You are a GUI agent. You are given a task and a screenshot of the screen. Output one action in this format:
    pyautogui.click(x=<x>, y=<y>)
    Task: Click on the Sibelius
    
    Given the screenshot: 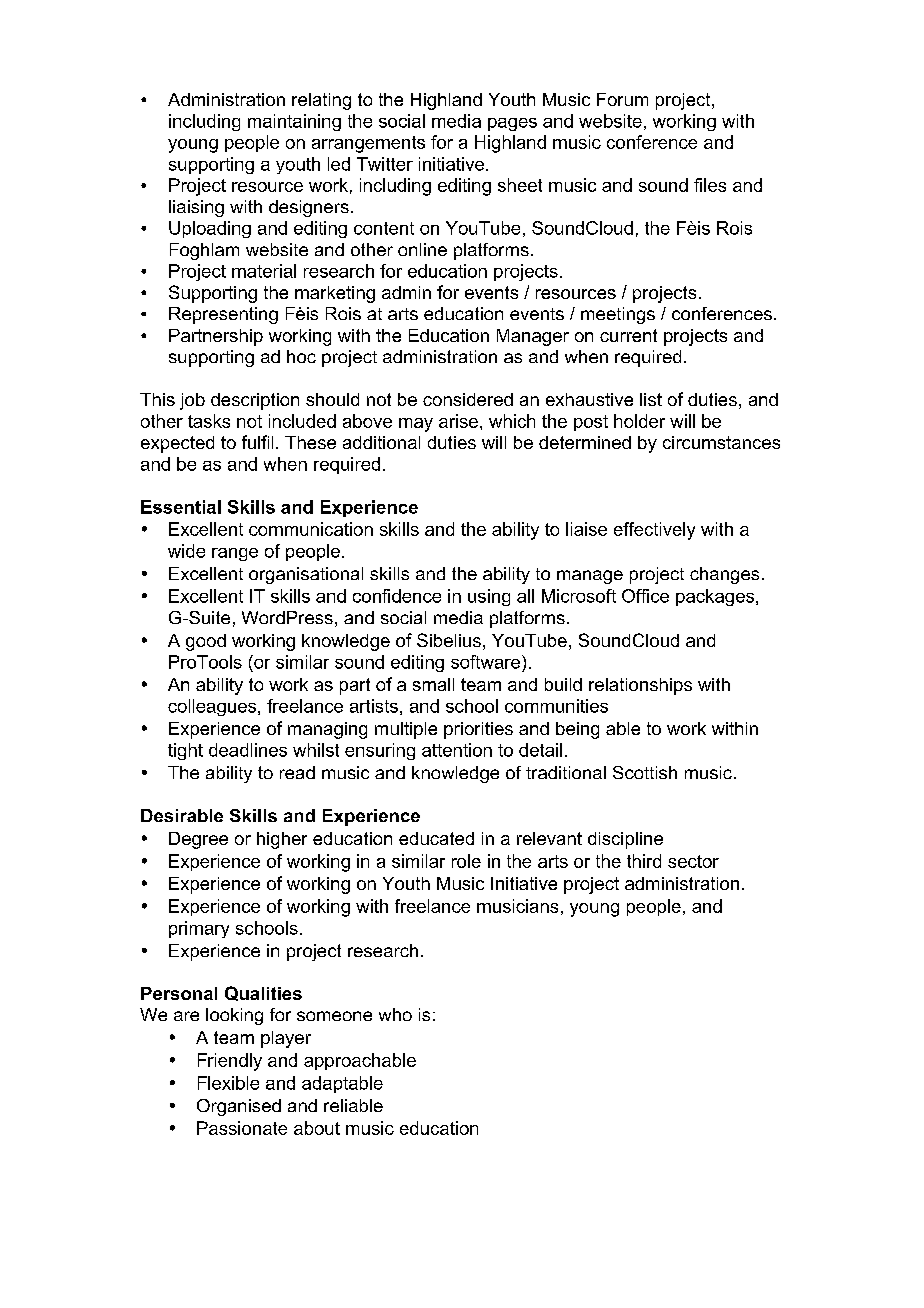 What is the action you would take?
    pyautogui.click(x=449, y=640)
